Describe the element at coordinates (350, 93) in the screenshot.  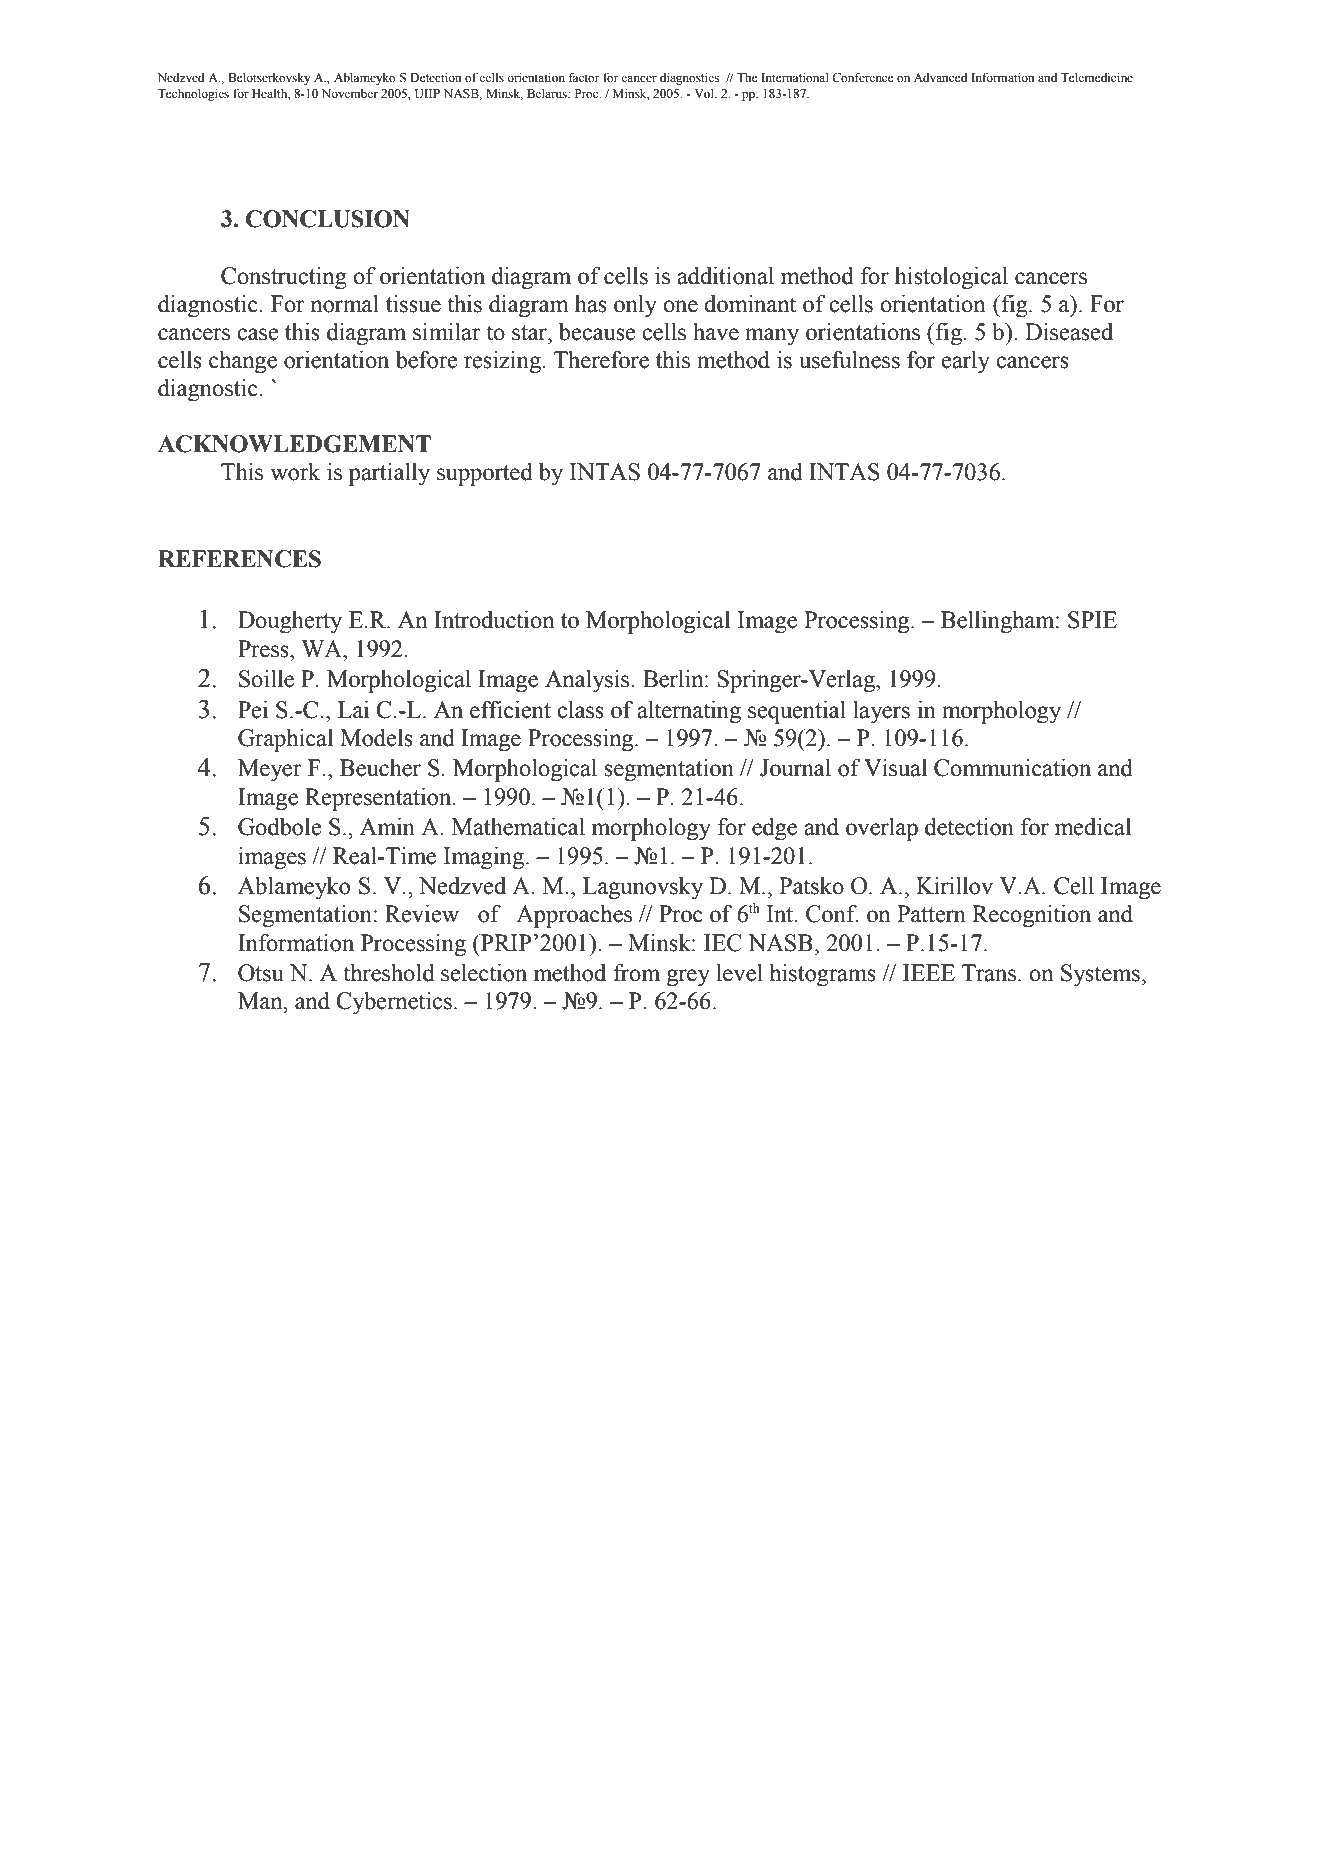
I see `November` at that location.
